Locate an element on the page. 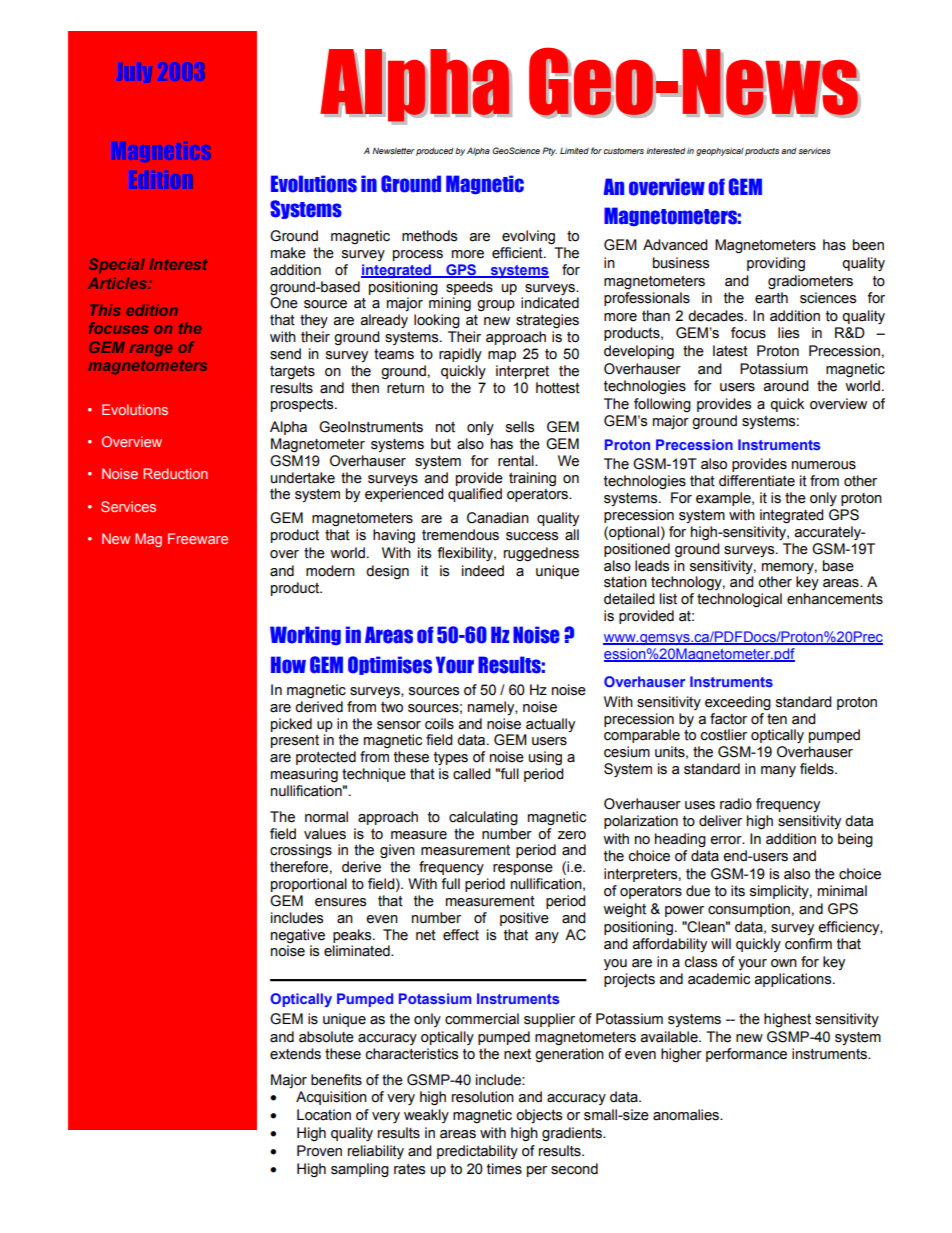 The width and height of the document is (952, 1233). called is located at coordinates (472, 774).
